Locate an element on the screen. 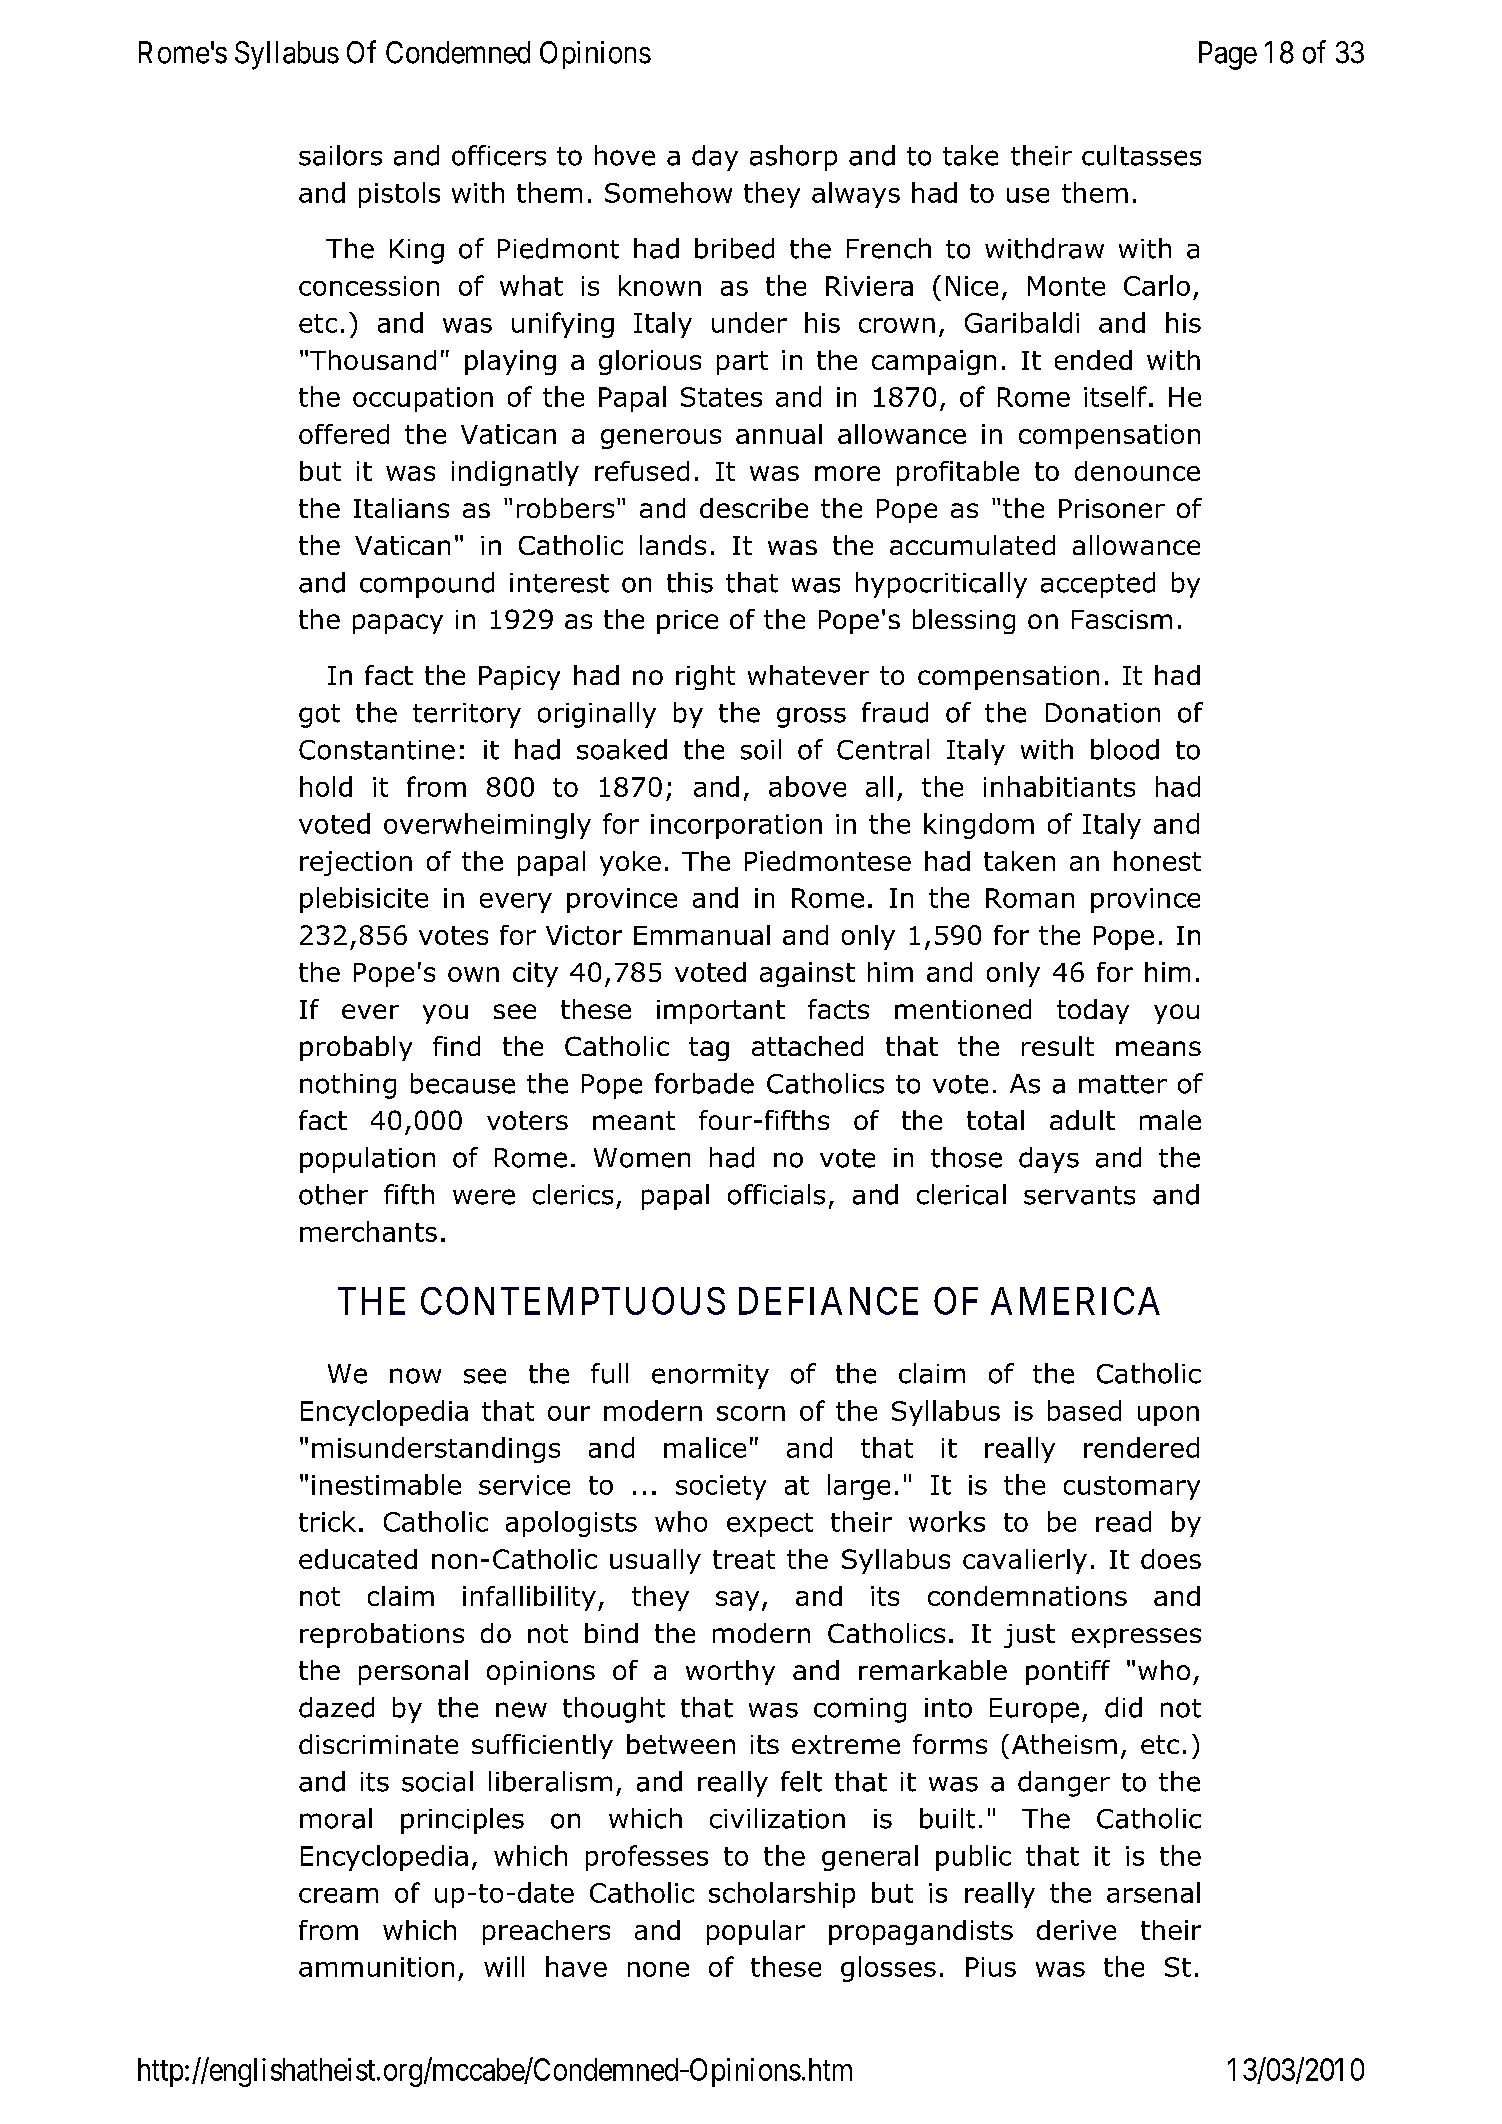 The image size is (1502, 2124). read is located at coordinates (1123, 1521).
